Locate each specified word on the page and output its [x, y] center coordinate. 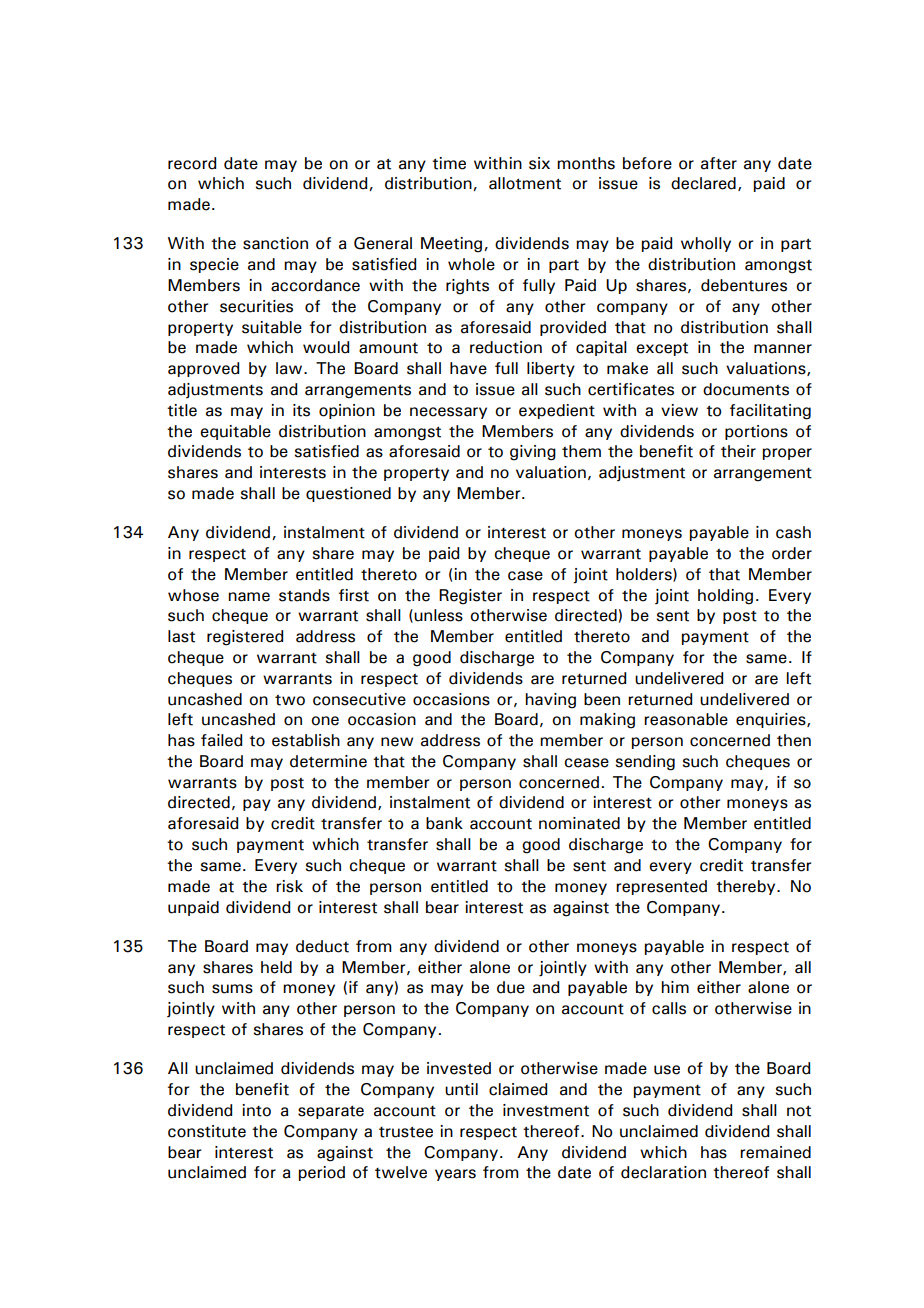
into [256, 1110]
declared [703, 183]
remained [775, 1152]
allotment [525, 183]
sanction [275, 243]
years [455, 1175]
